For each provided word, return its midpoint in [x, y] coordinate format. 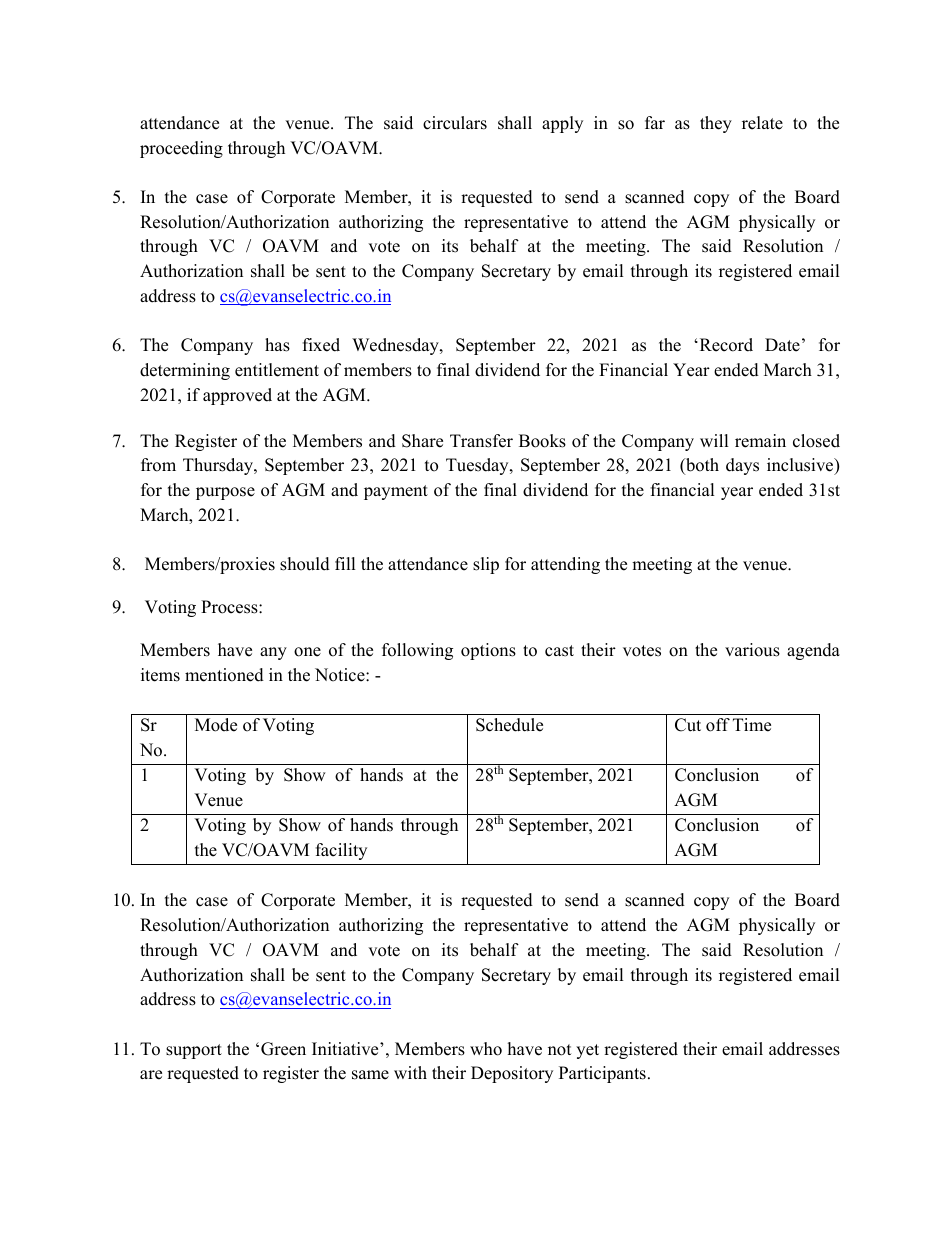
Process [230, 607]
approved [237, 396]
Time [752, 725]
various [752, 650]
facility [341, 851]
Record [725, 345]
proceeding [181, 149]
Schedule [509, 725]
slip [486, 565]
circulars [455, 123]
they [716, 124]
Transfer [481, 441]
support [194, 1051]
